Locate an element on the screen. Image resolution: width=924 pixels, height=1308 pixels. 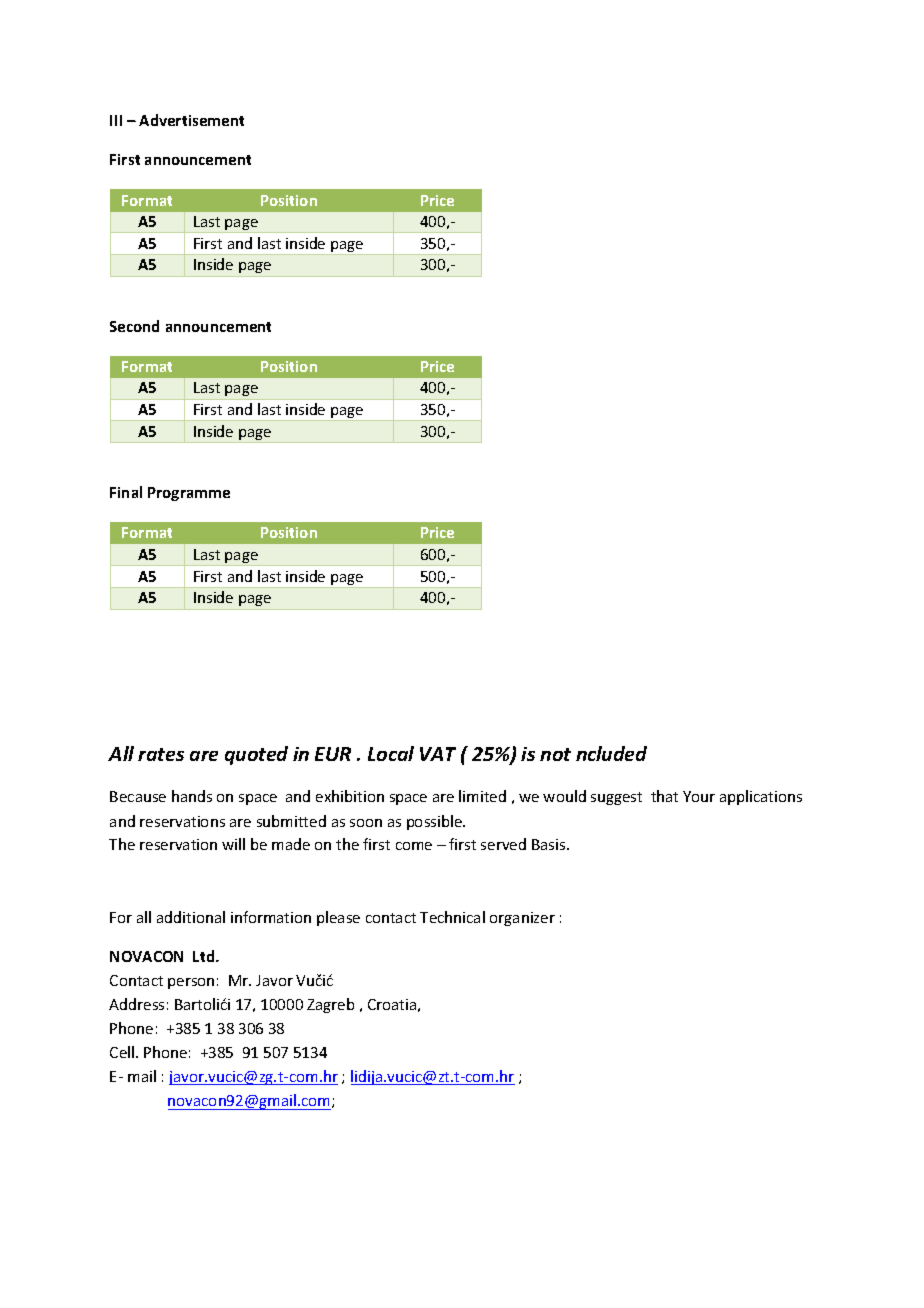
Programme is located at coordinates (189, 494).
